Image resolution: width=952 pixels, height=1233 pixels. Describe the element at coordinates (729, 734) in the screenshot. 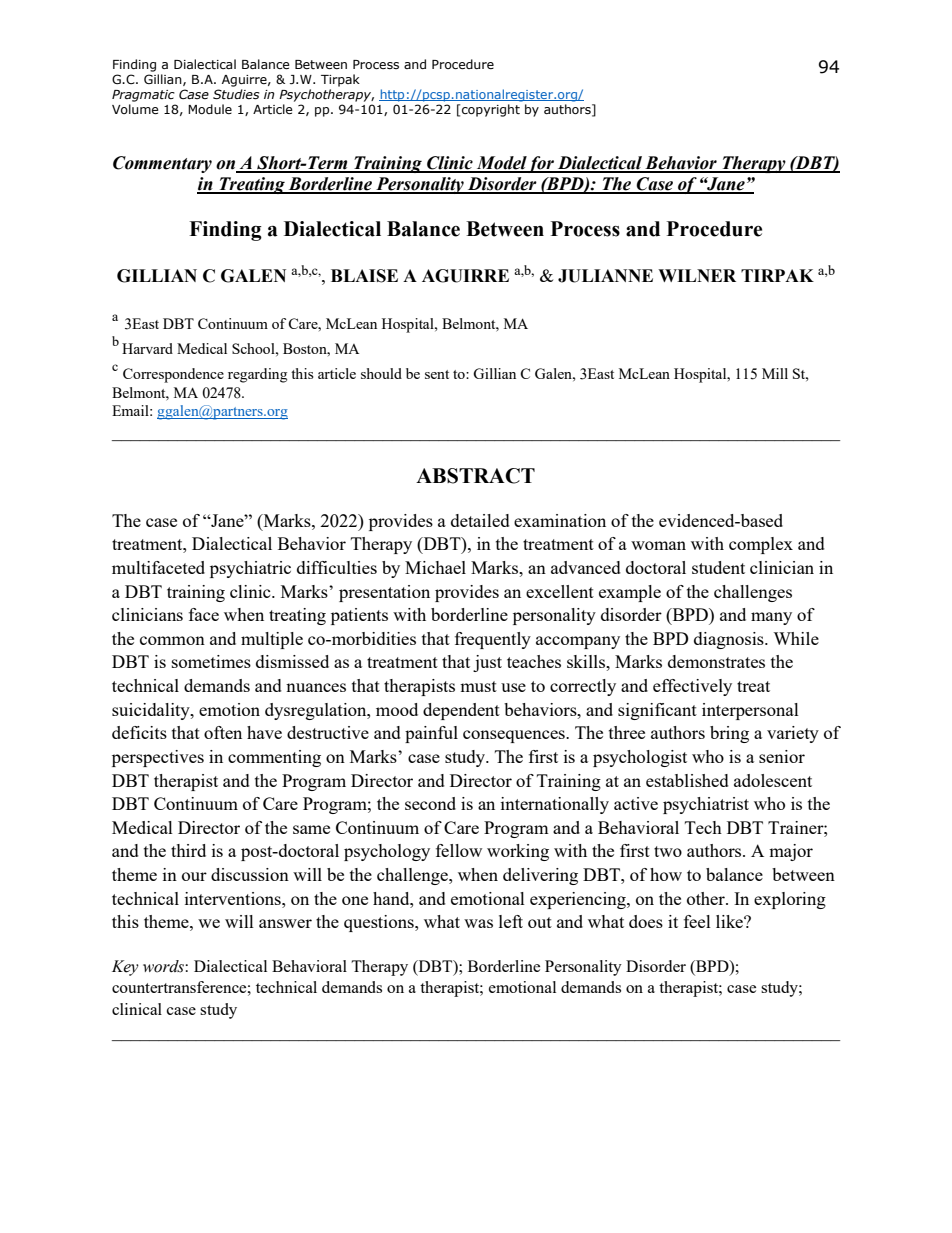

I see `bring` at that location.
